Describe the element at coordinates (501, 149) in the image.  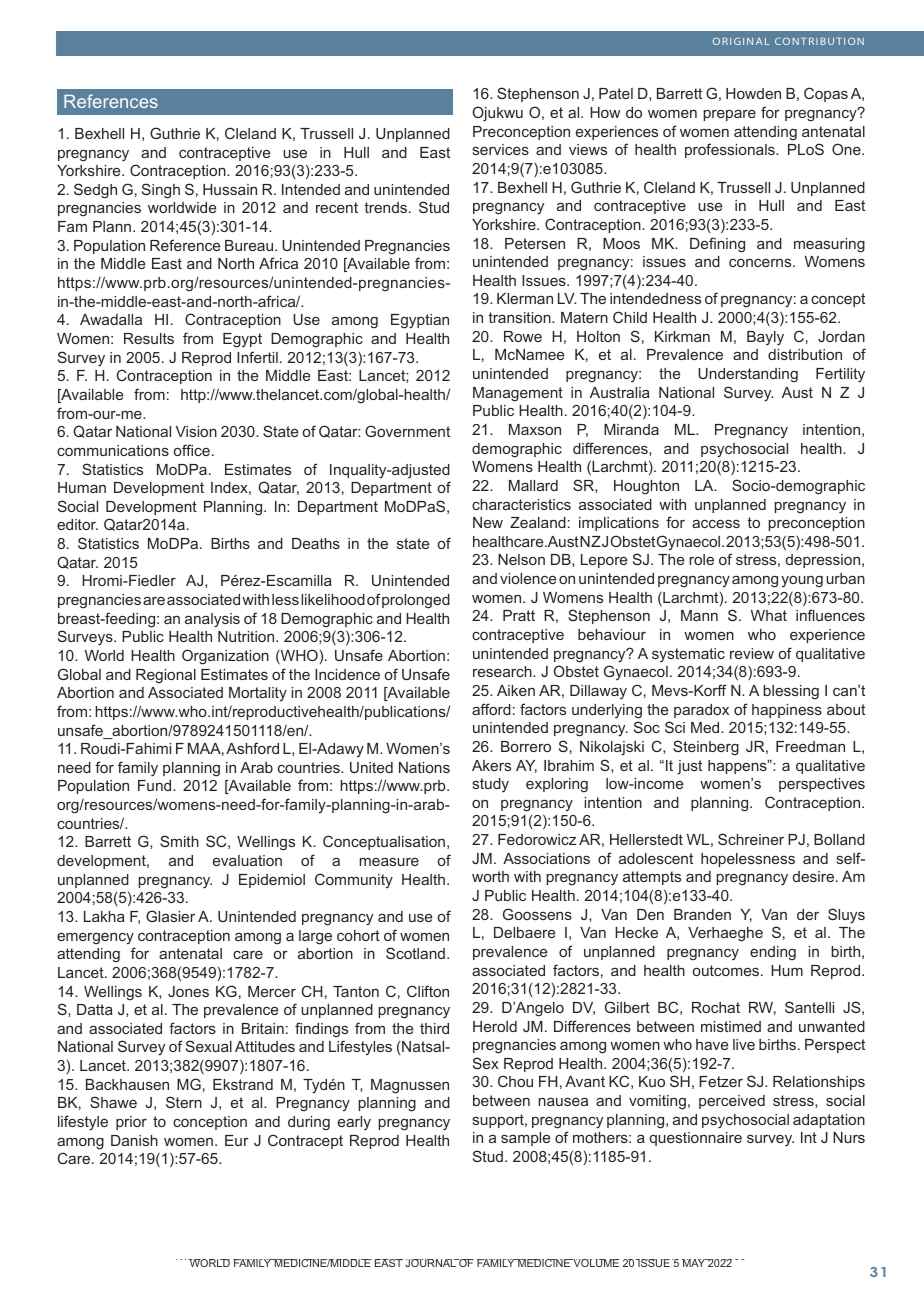
I see `services` at that location.
